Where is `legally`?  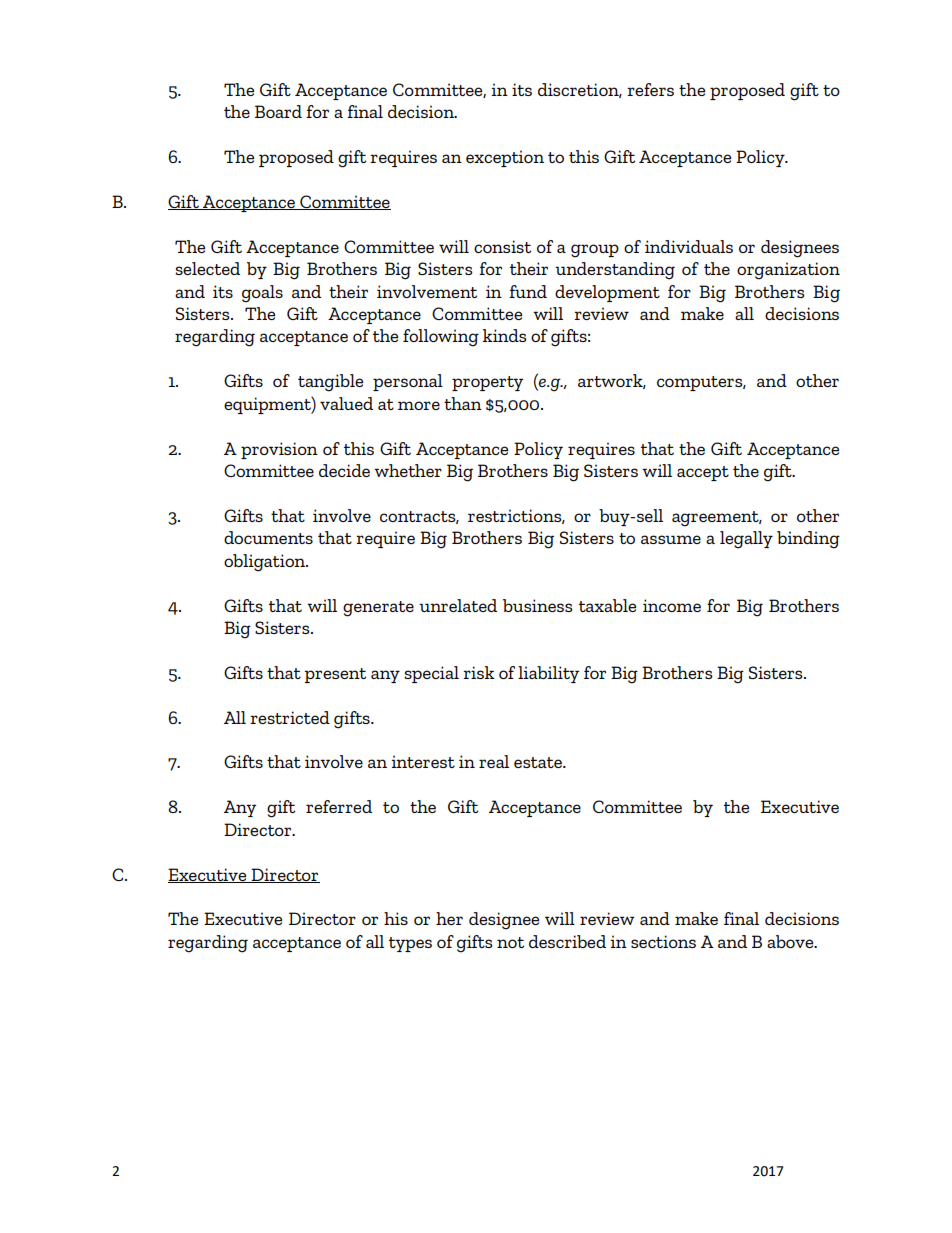
legally is located at coordinates (746, 540).
